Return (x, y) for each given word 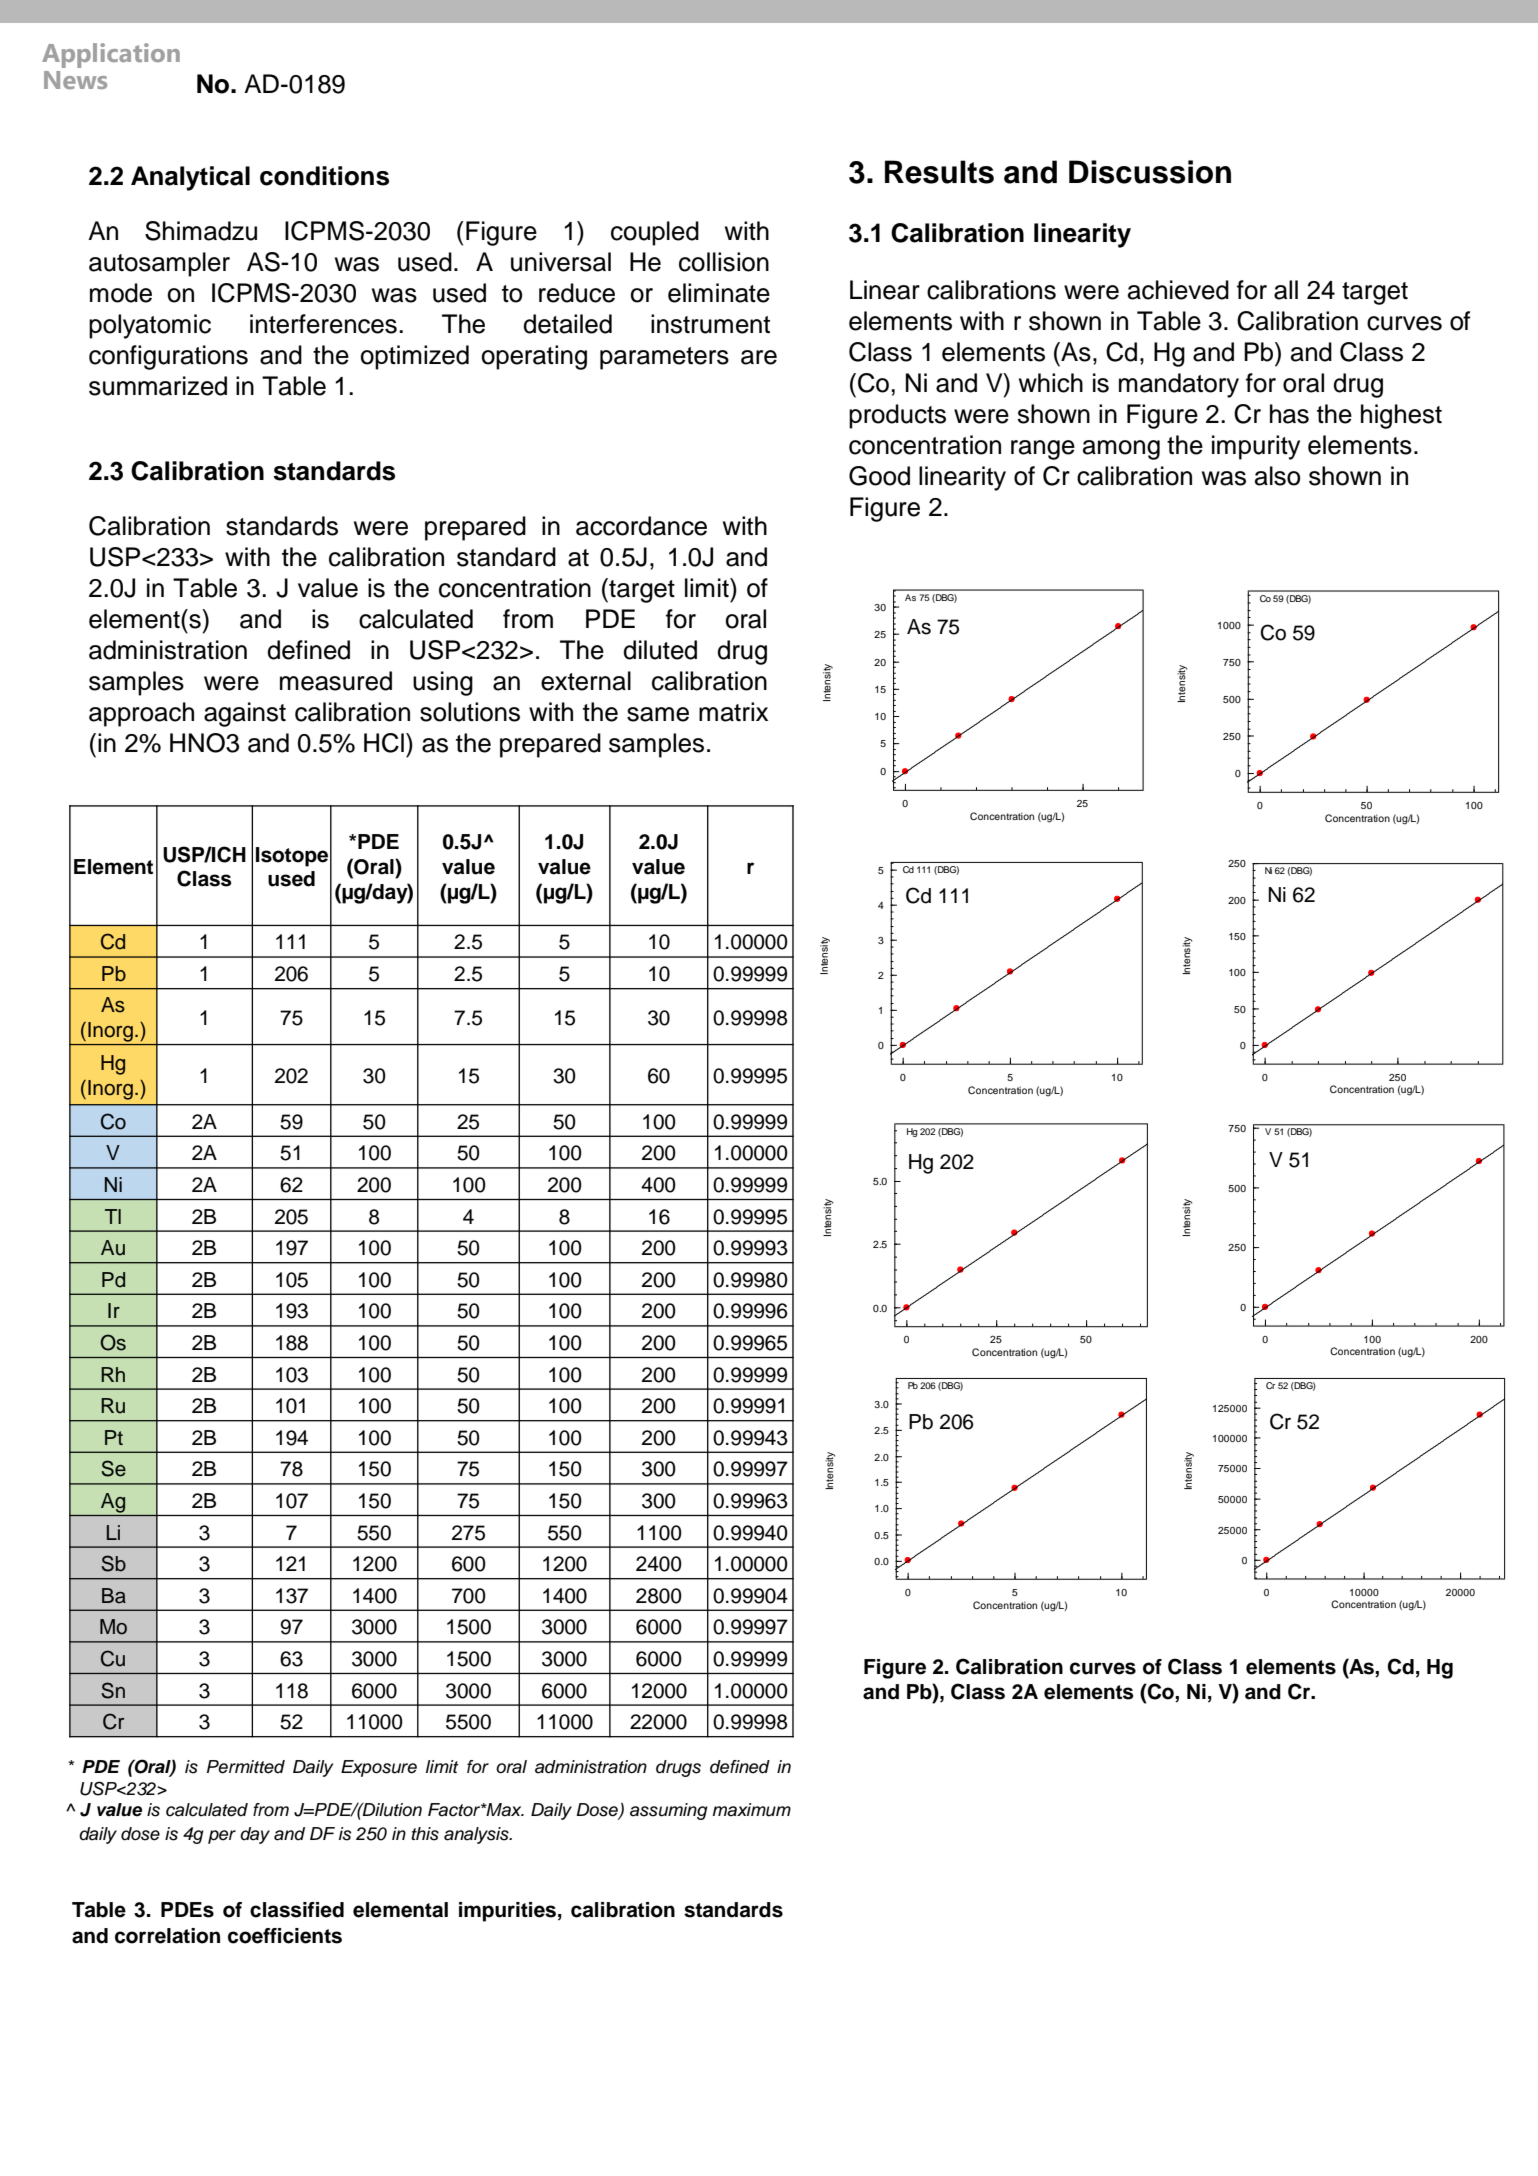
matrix (733, 712)
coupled (655, 233)
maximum (752, 1810)
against (245, 714)
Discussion (1150, 172)
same (658, 714)
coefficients (285, 1936)
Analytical (190, 178)
